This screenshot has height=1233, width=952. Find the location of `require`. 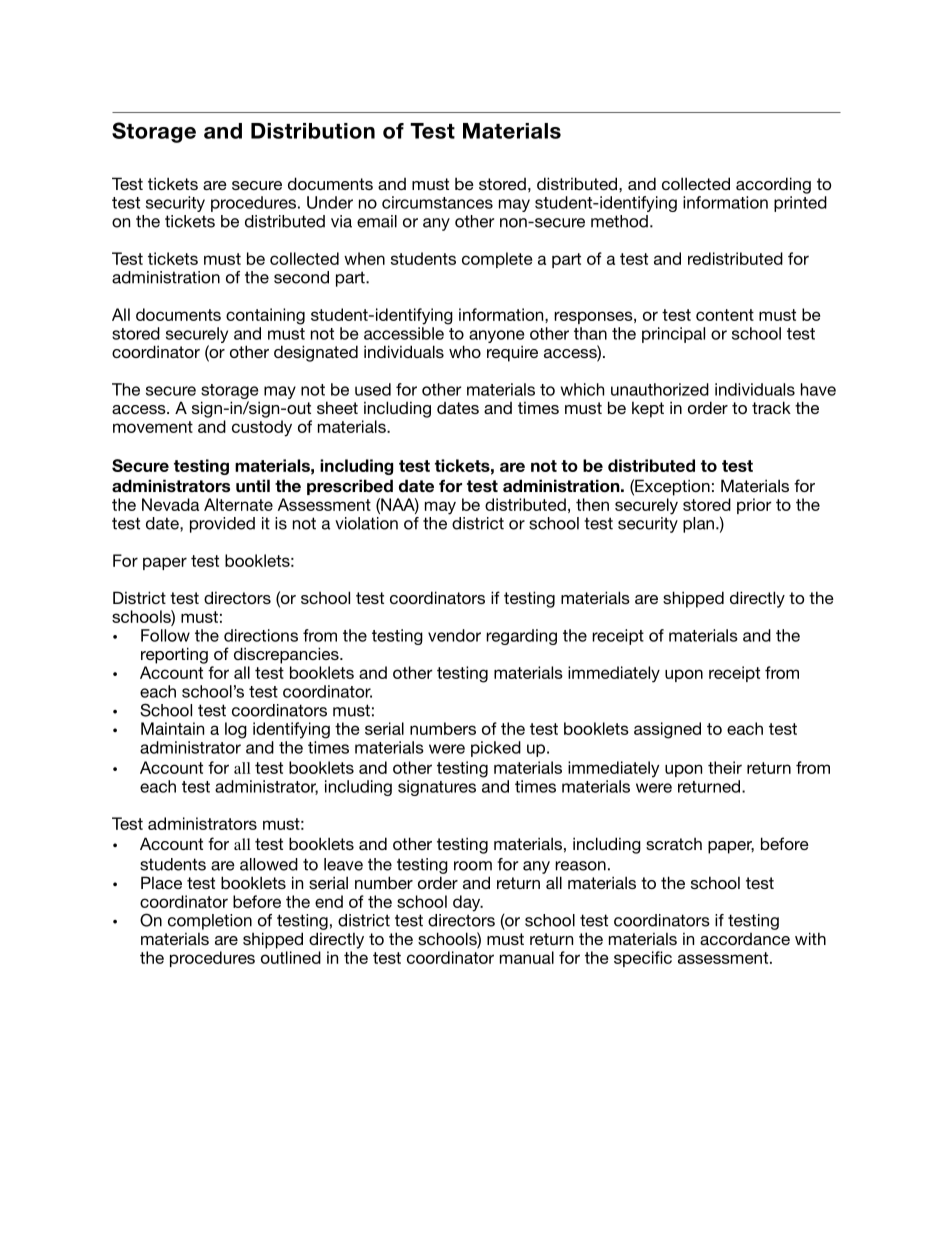

require is located at coordinates (512, 353).
